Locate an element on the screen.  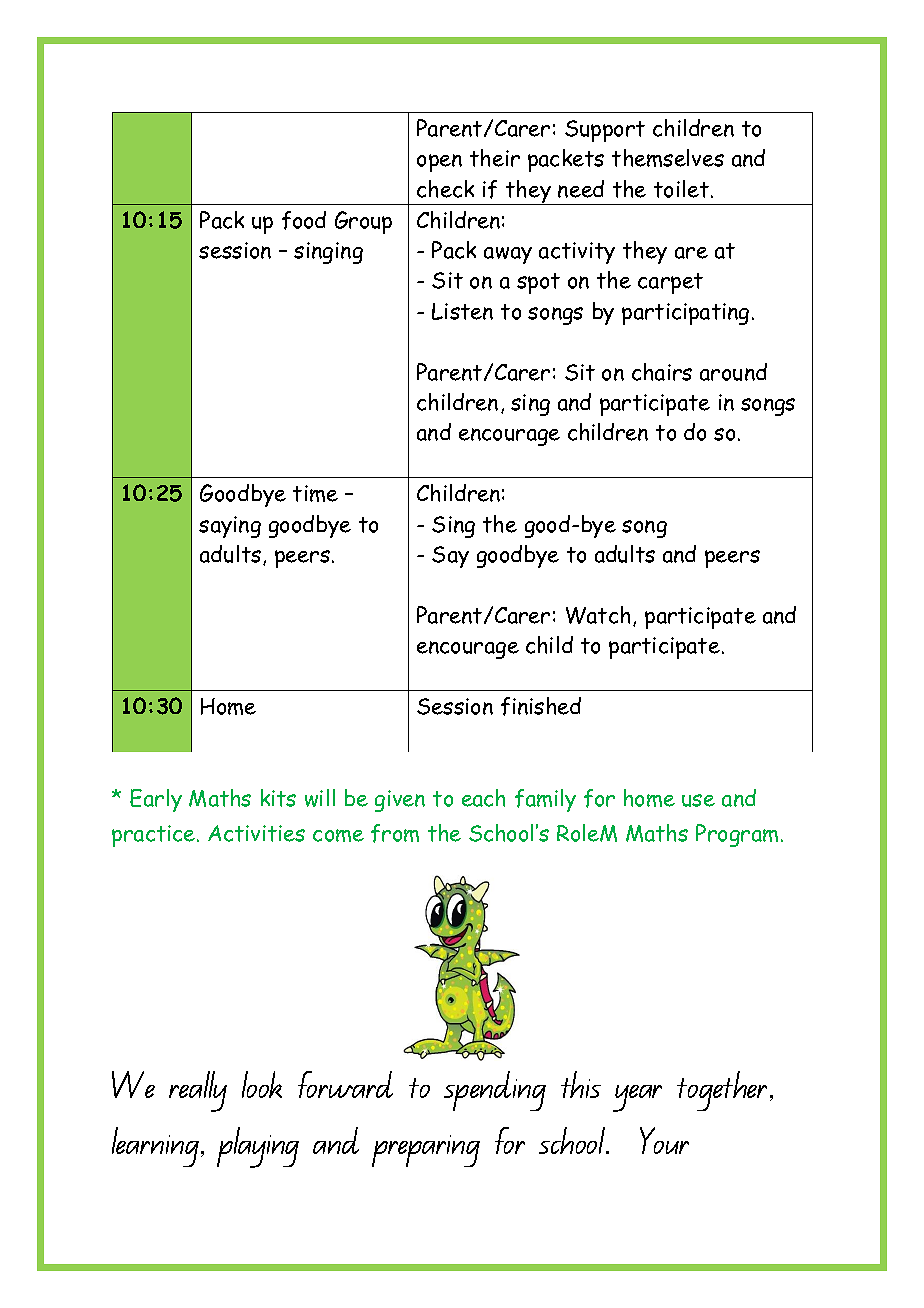
themselves is located at coordinates (668, 158).
